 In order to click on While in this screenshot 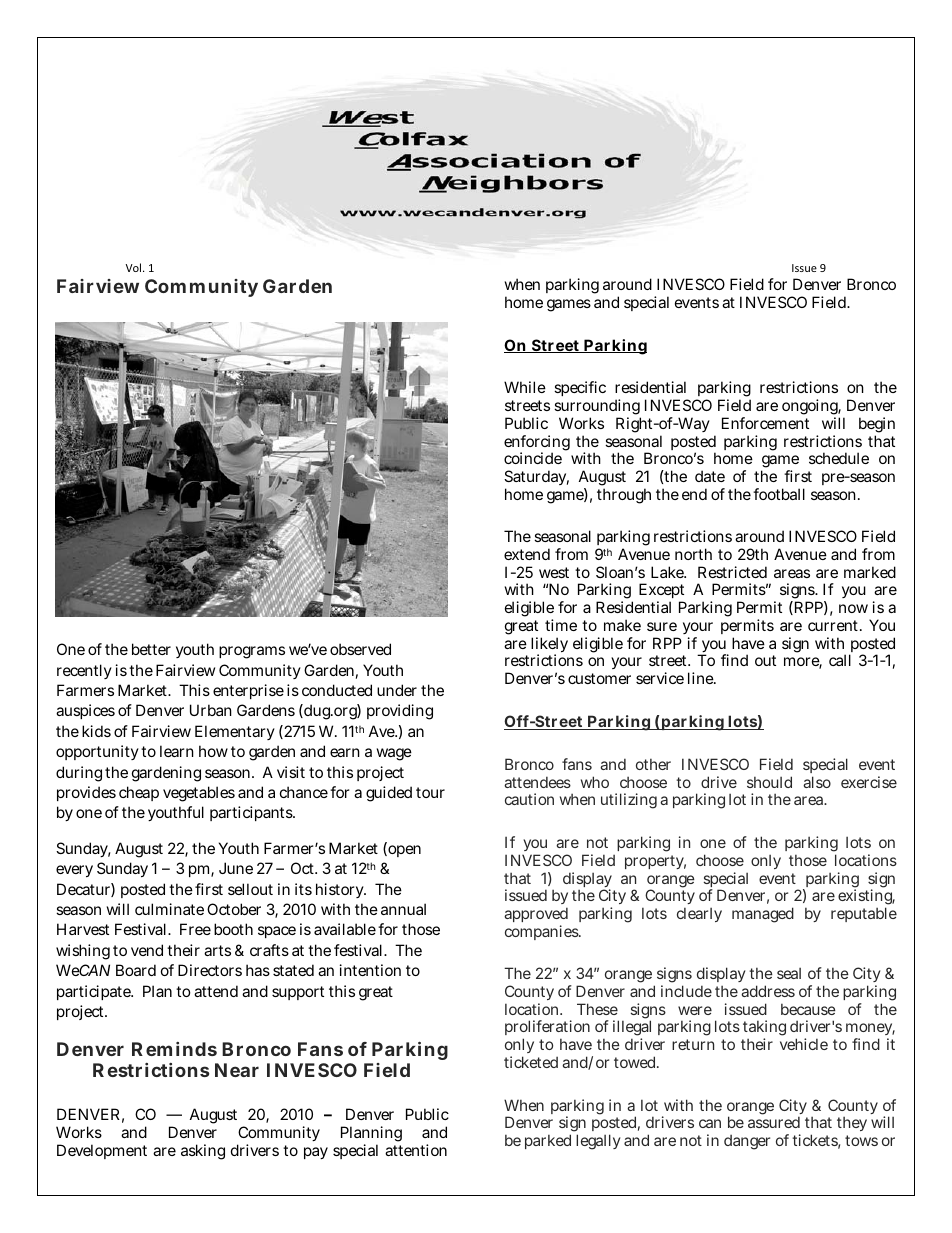, I will do `click(525, 387)`.
